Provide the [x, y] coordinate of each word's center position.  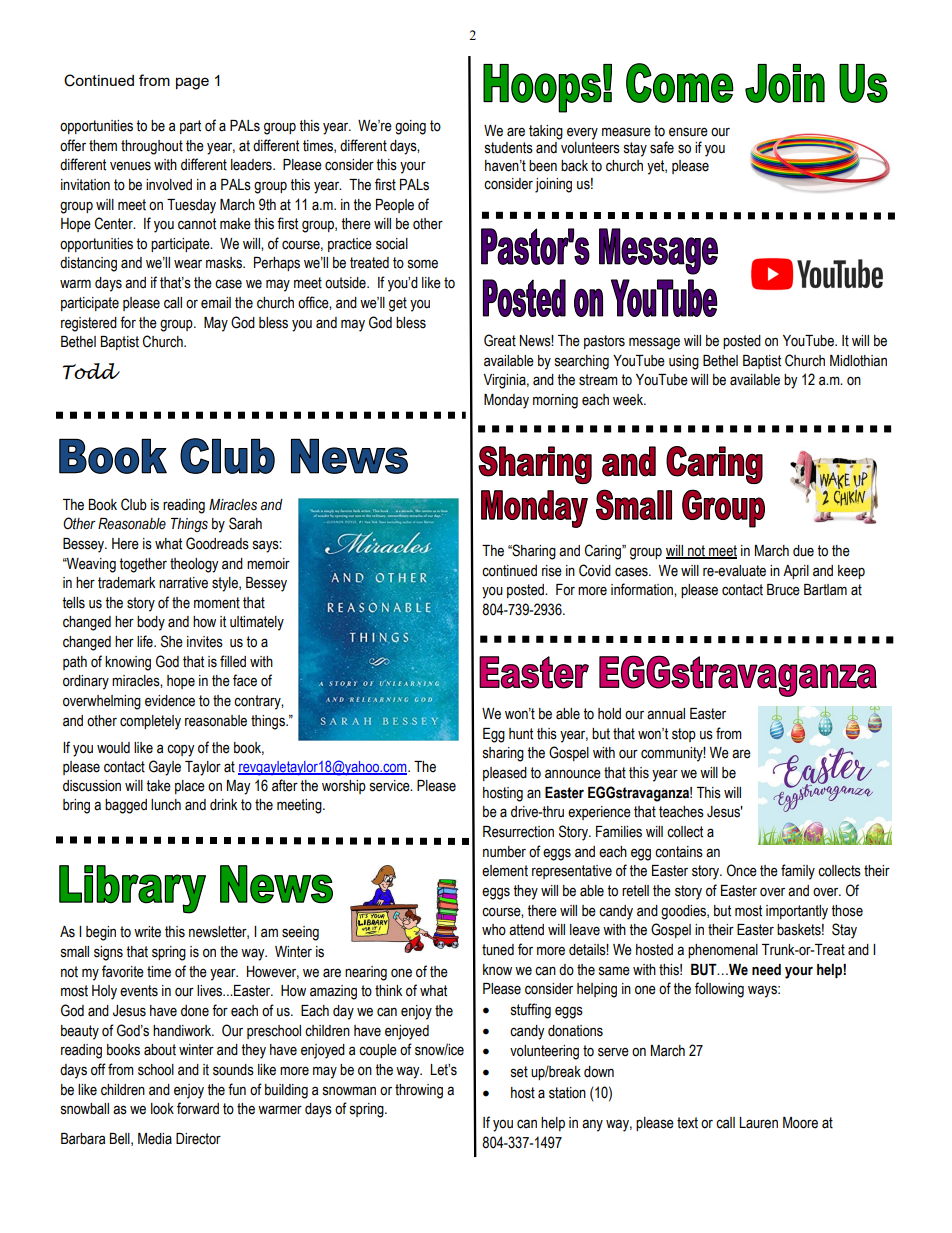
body [151, 623]
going [410, 127]
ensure [688, 132]
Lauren [758, 1123]
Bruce [783, 590]
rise [552, 571]
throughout [152, 147]
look [162, 1109]
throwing [419, 1091]
